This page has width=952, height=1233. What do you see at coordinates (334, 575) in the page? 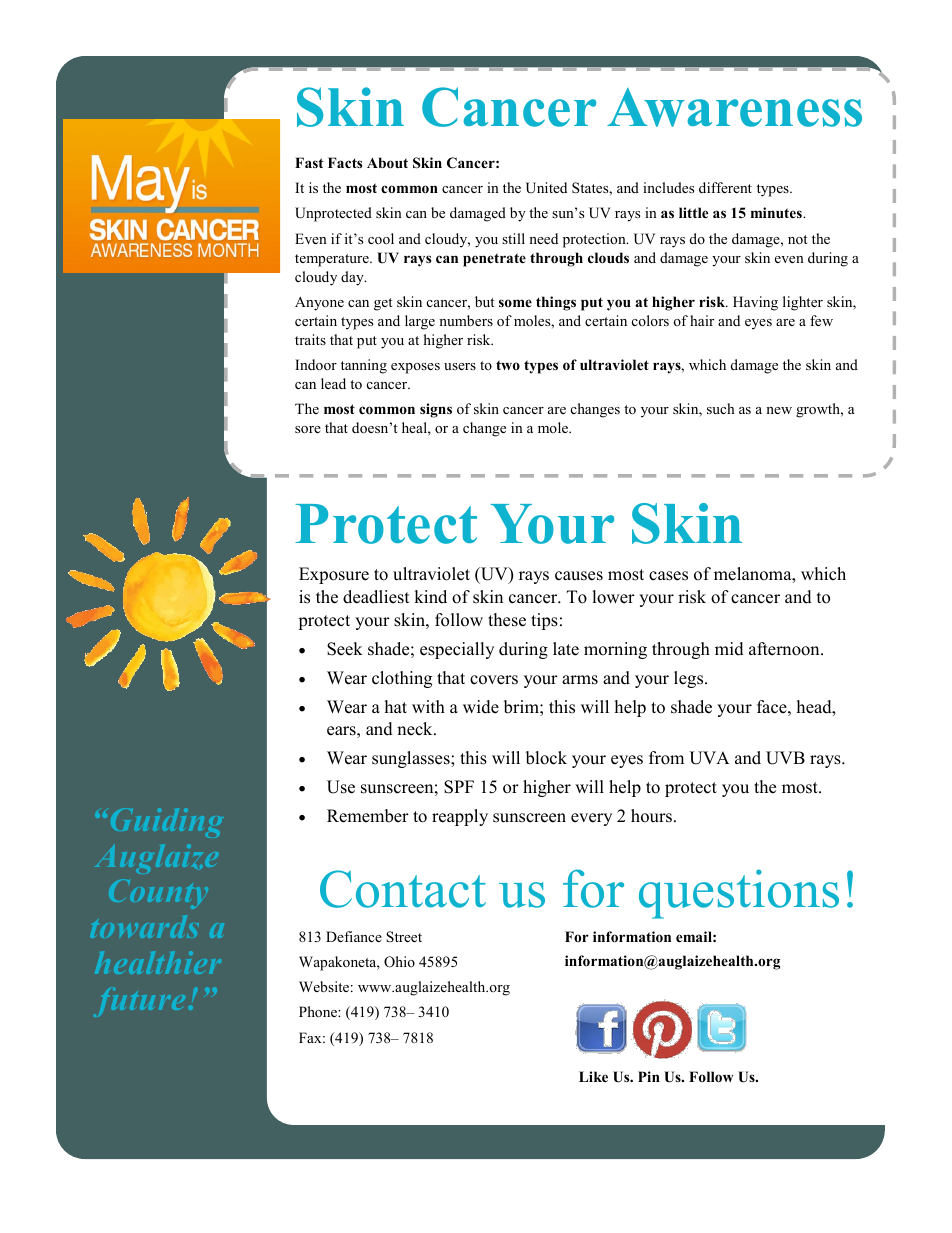
I see `Exposure` at bounding box center [334, 575].
